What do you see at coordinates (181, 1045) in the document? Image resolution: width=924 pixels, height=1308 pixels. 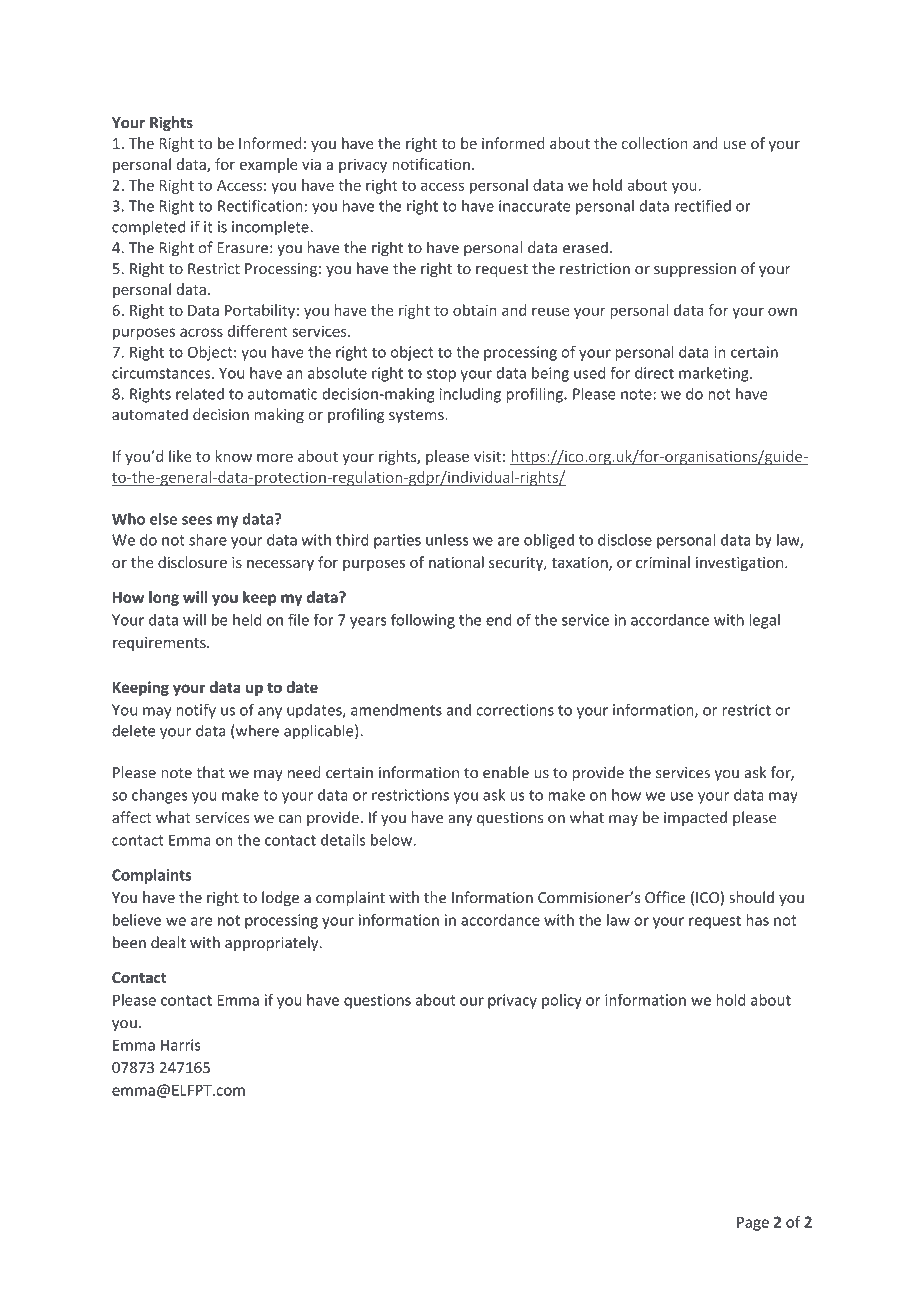 I see `Harris` at bounding box center [181, 1045].
